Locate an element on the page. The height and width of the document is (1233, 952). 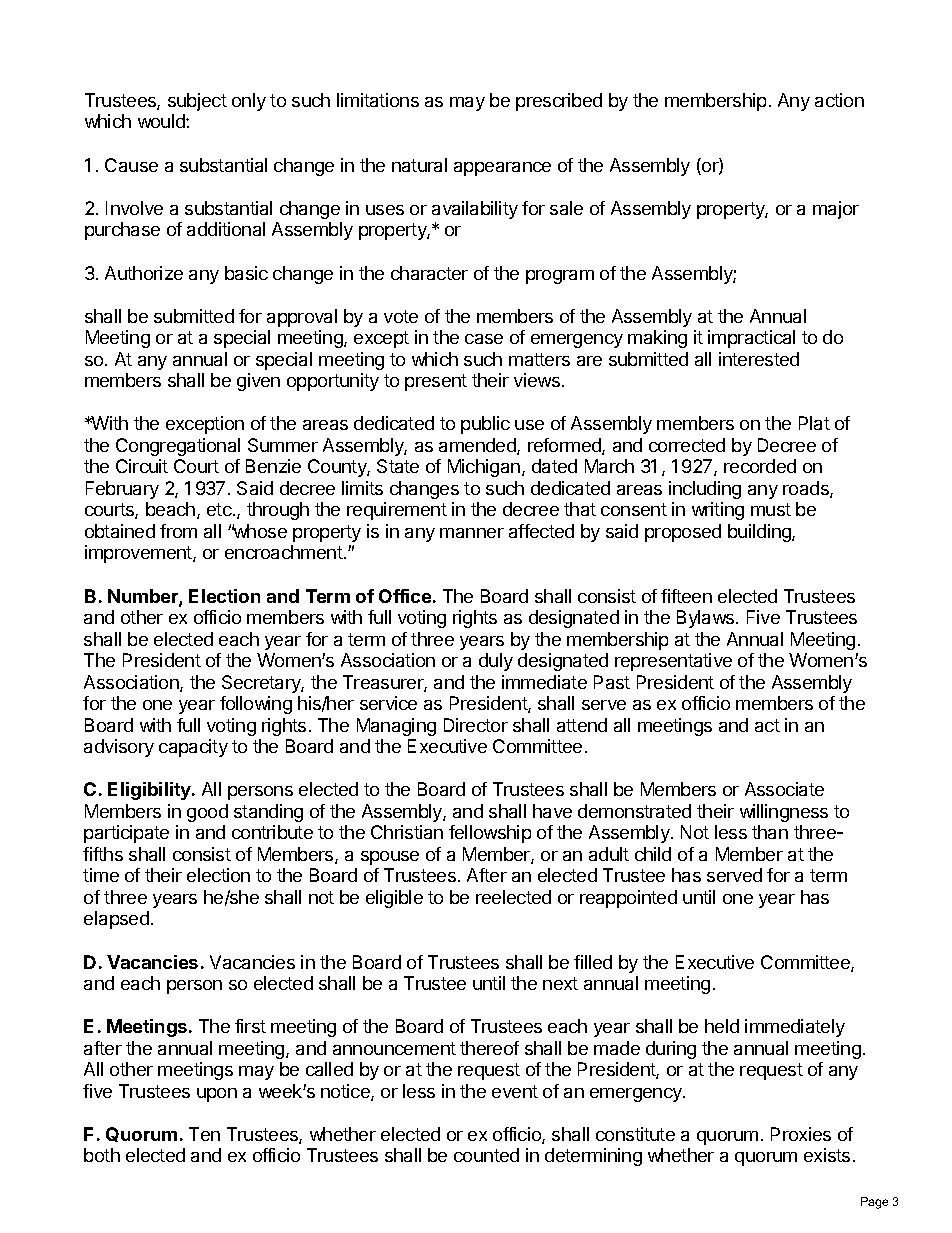
public is located at coordinates (485, 425).
